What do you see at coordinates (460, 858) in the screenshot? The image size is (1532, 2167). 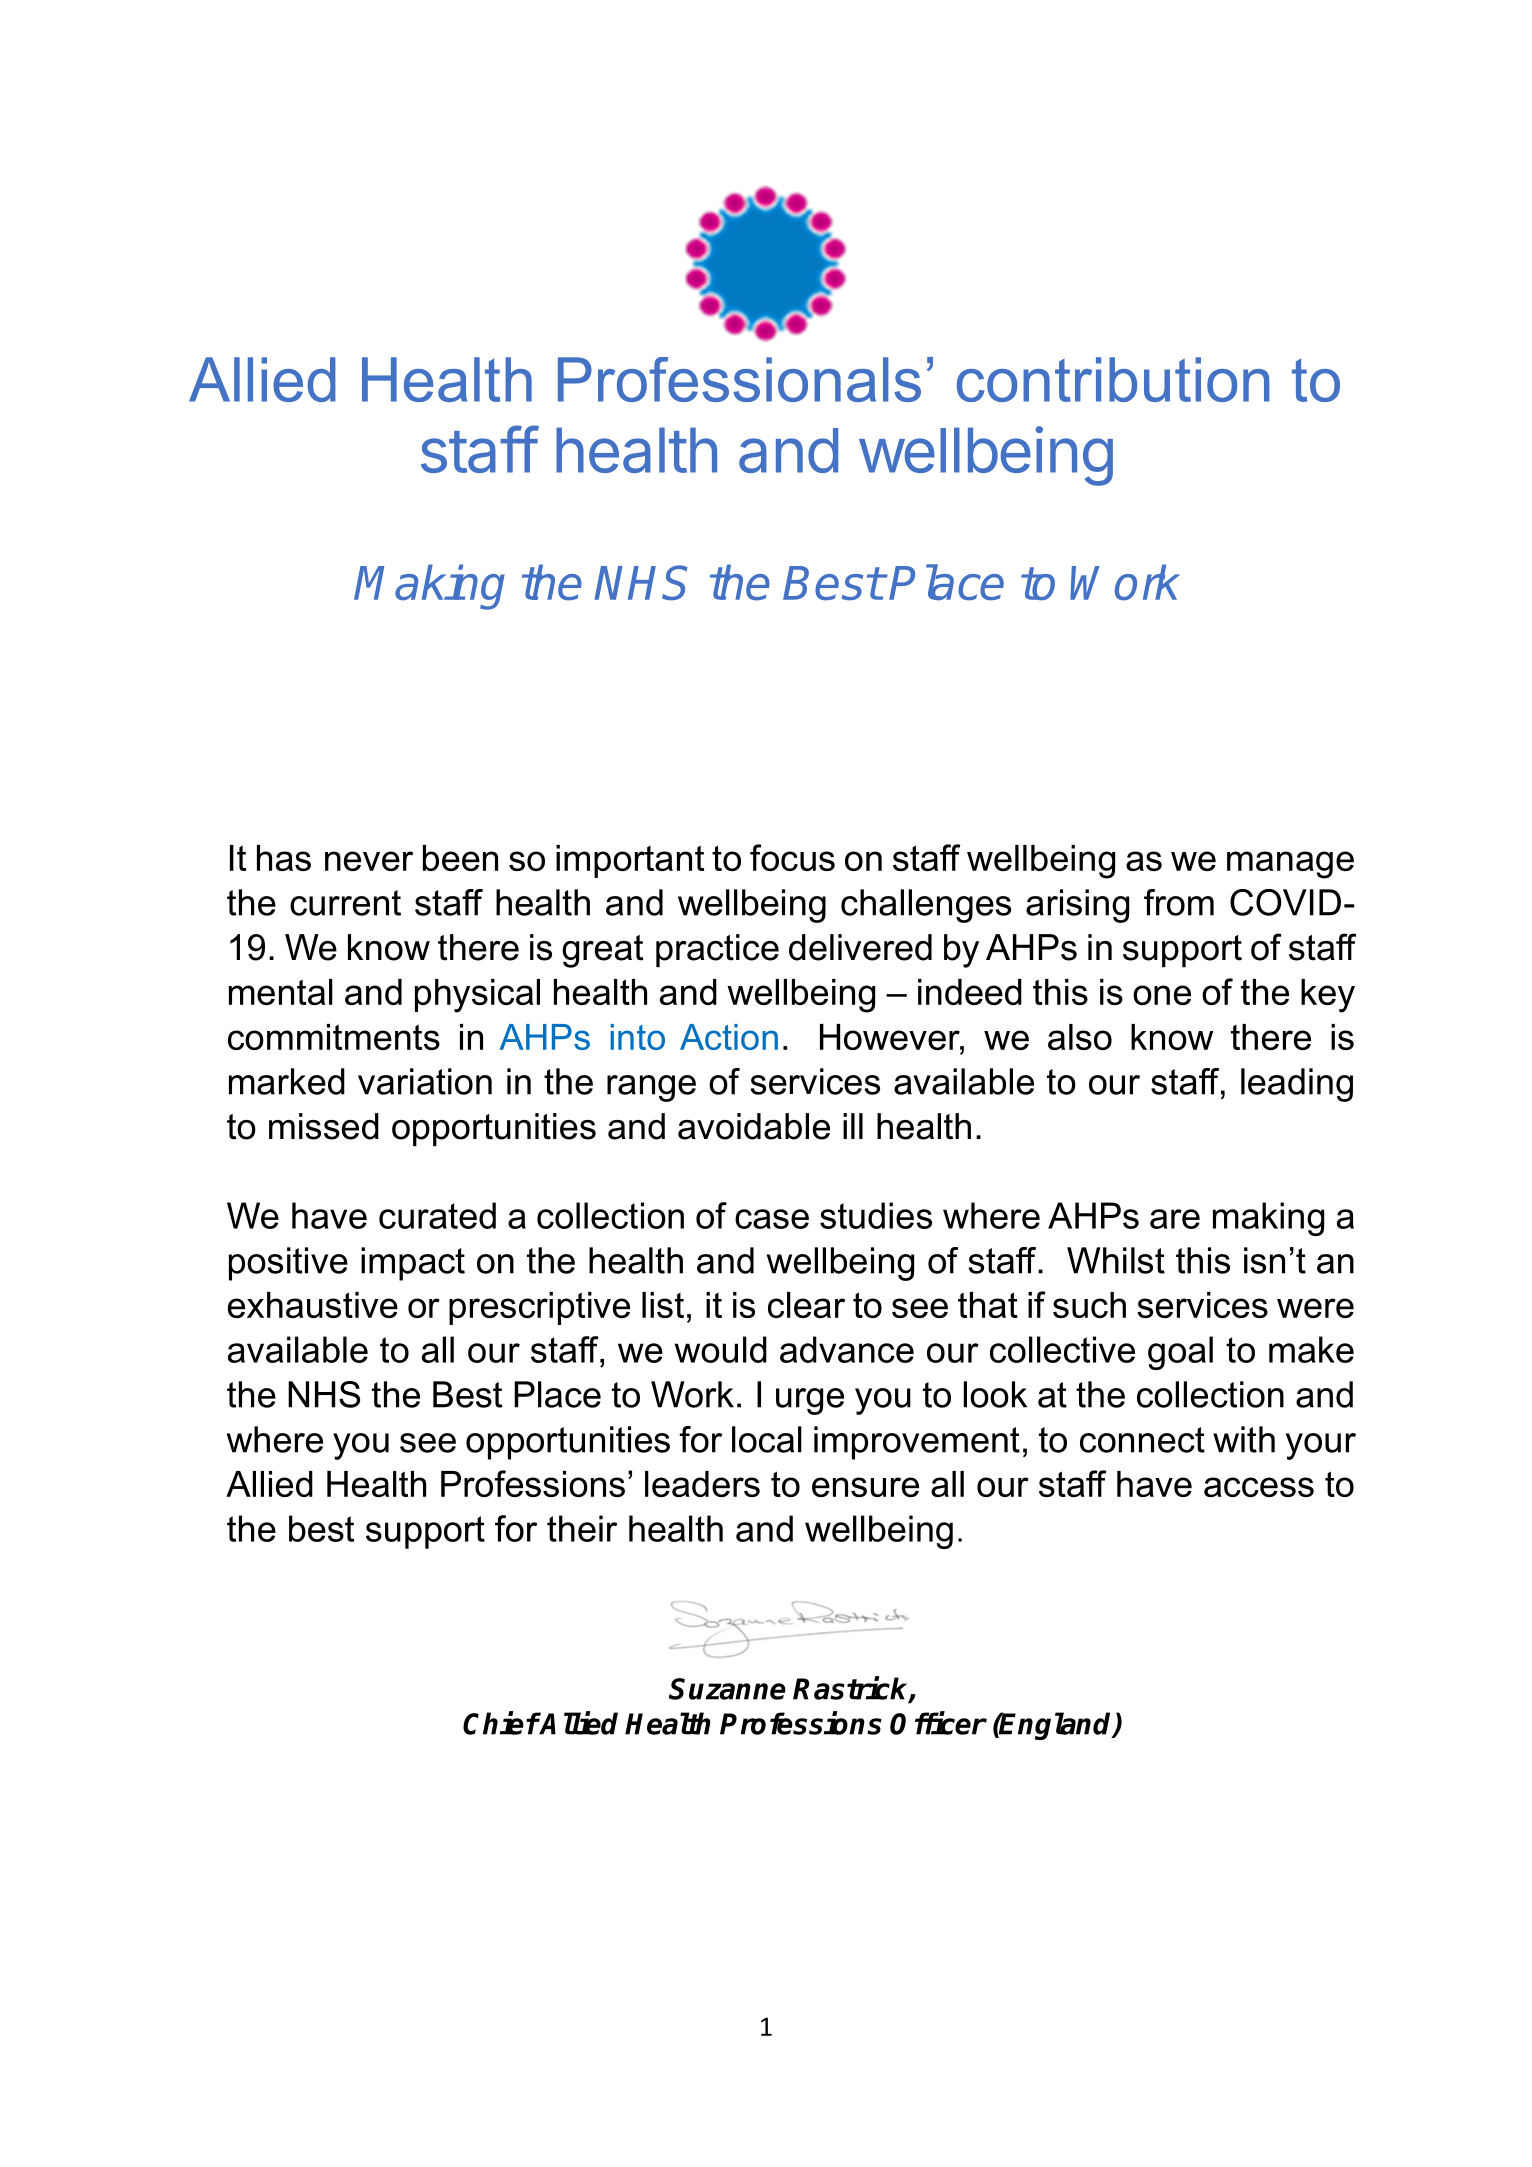 I see `been` at bounding box center [460, 858].
